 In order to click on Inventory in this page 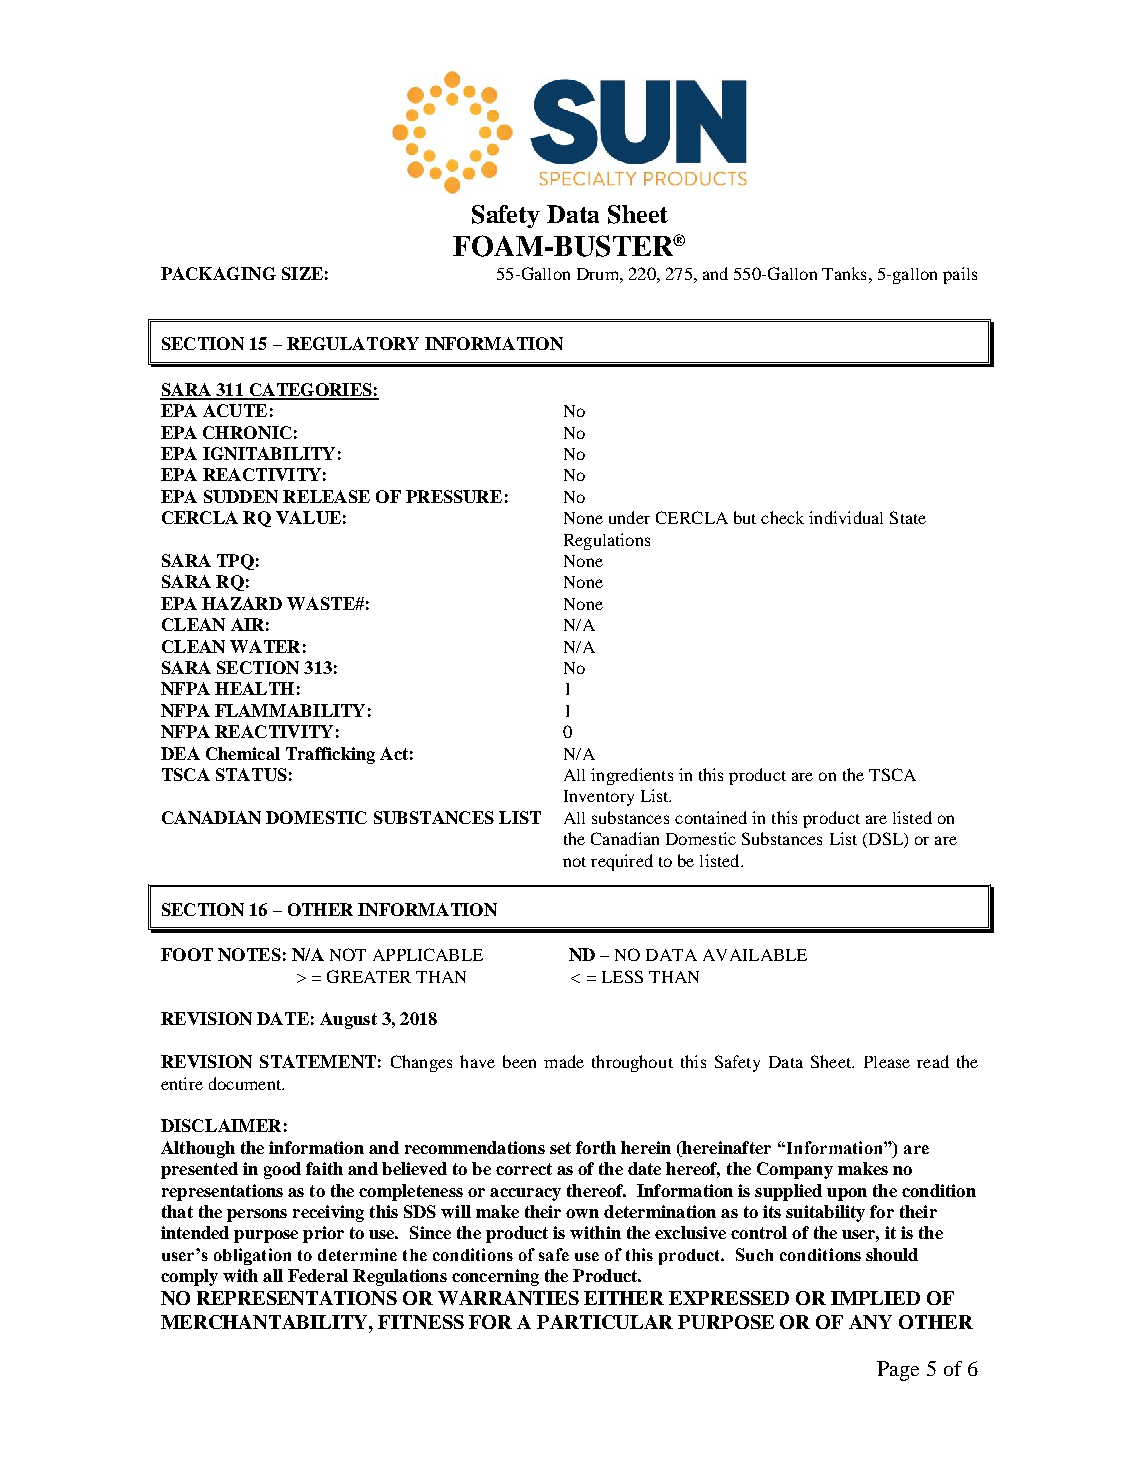, I will do `click(599, 798)`.
